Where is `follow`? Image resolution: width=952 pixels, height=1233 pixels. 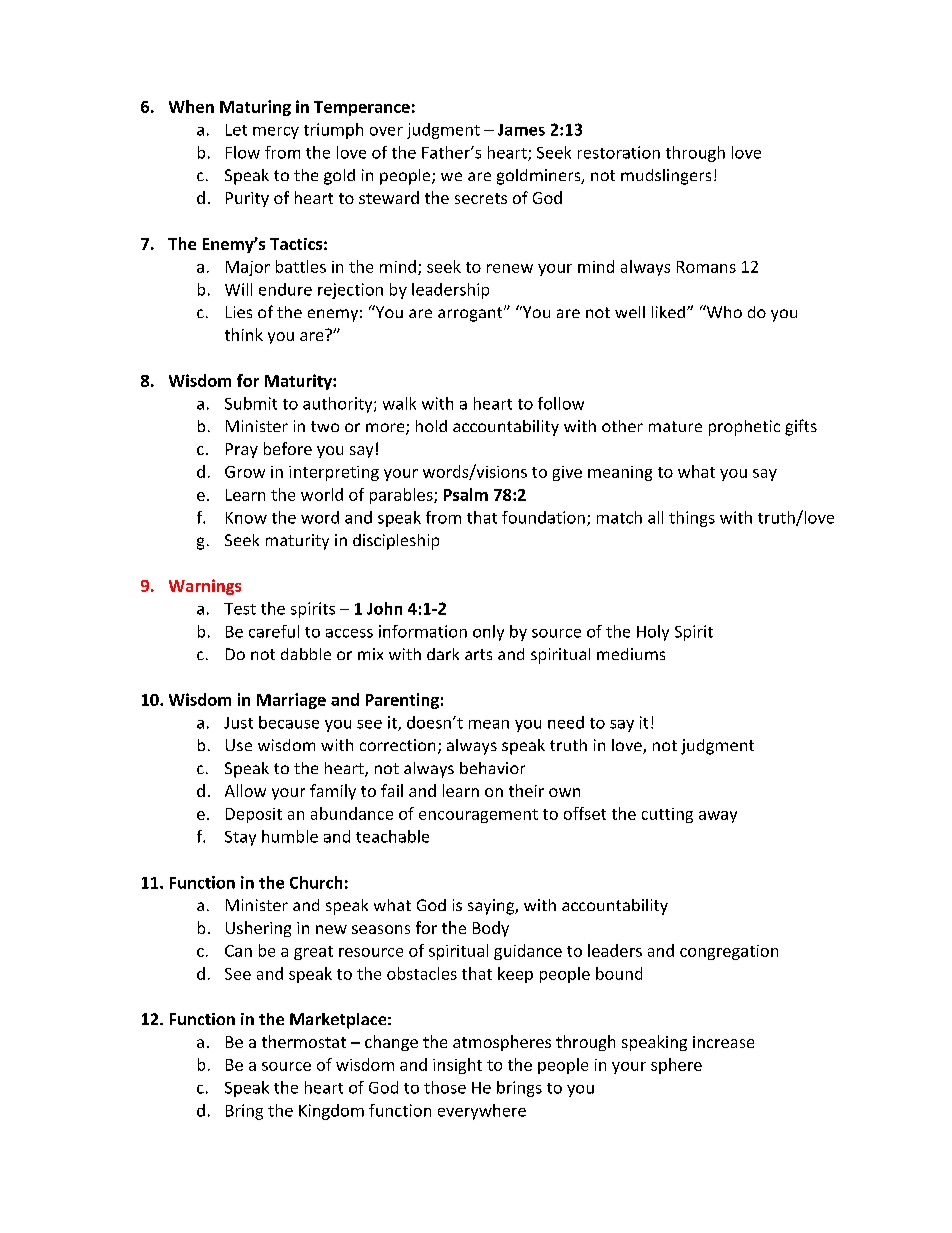
follow is located at coordinates (561, 403).
